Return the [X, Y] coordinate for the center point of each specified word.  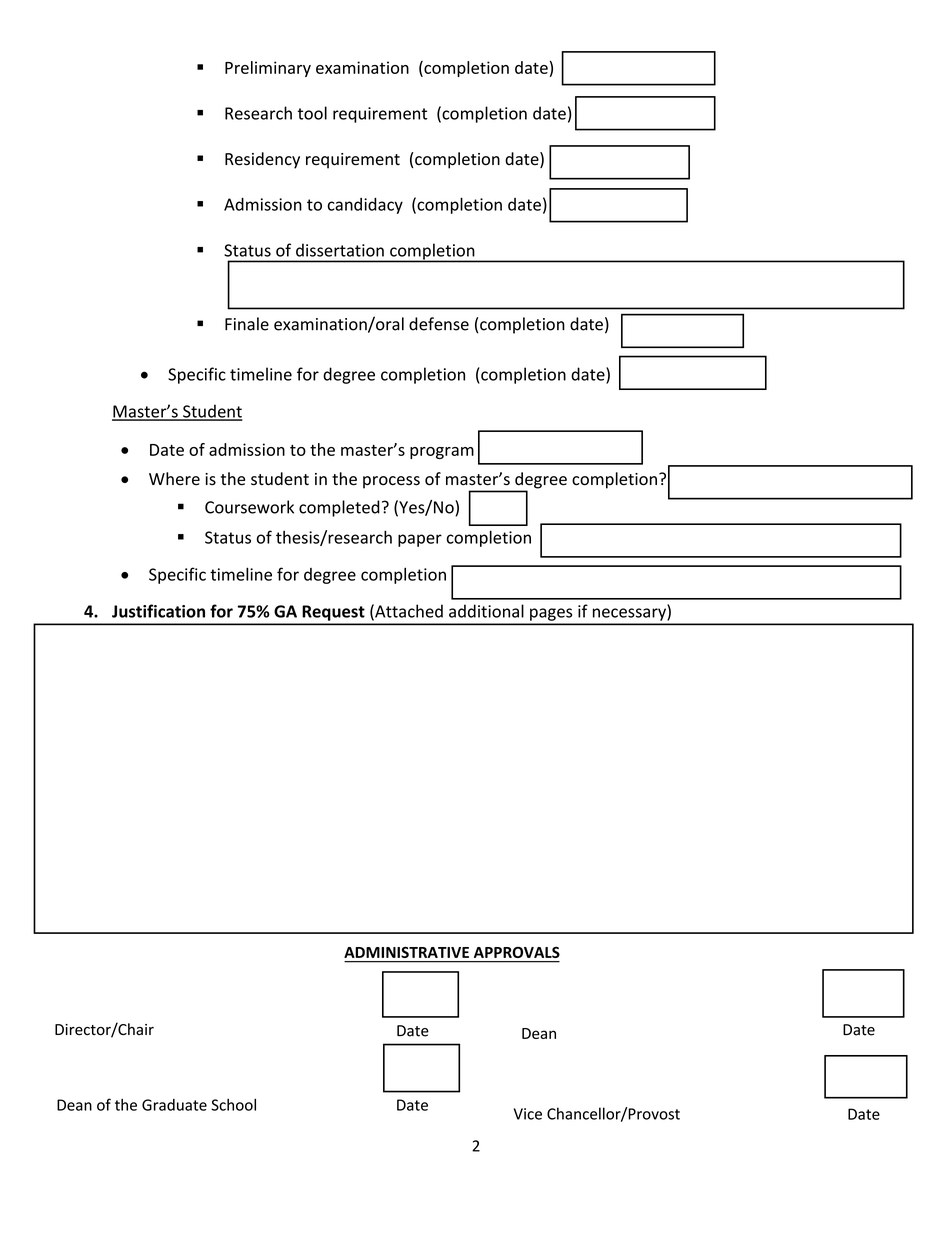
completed [339, 508]
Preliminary [268, 69]
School [233, 1104]
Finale [247, 324]
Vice [528, 1114]
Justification [158, 611]
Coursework [249, 507]
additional [486, 611]
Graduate [174, 1105]
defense [439, 324]
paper [420, 540]
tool [312, 113]
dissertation [340, 250]
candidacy [365, 206]
